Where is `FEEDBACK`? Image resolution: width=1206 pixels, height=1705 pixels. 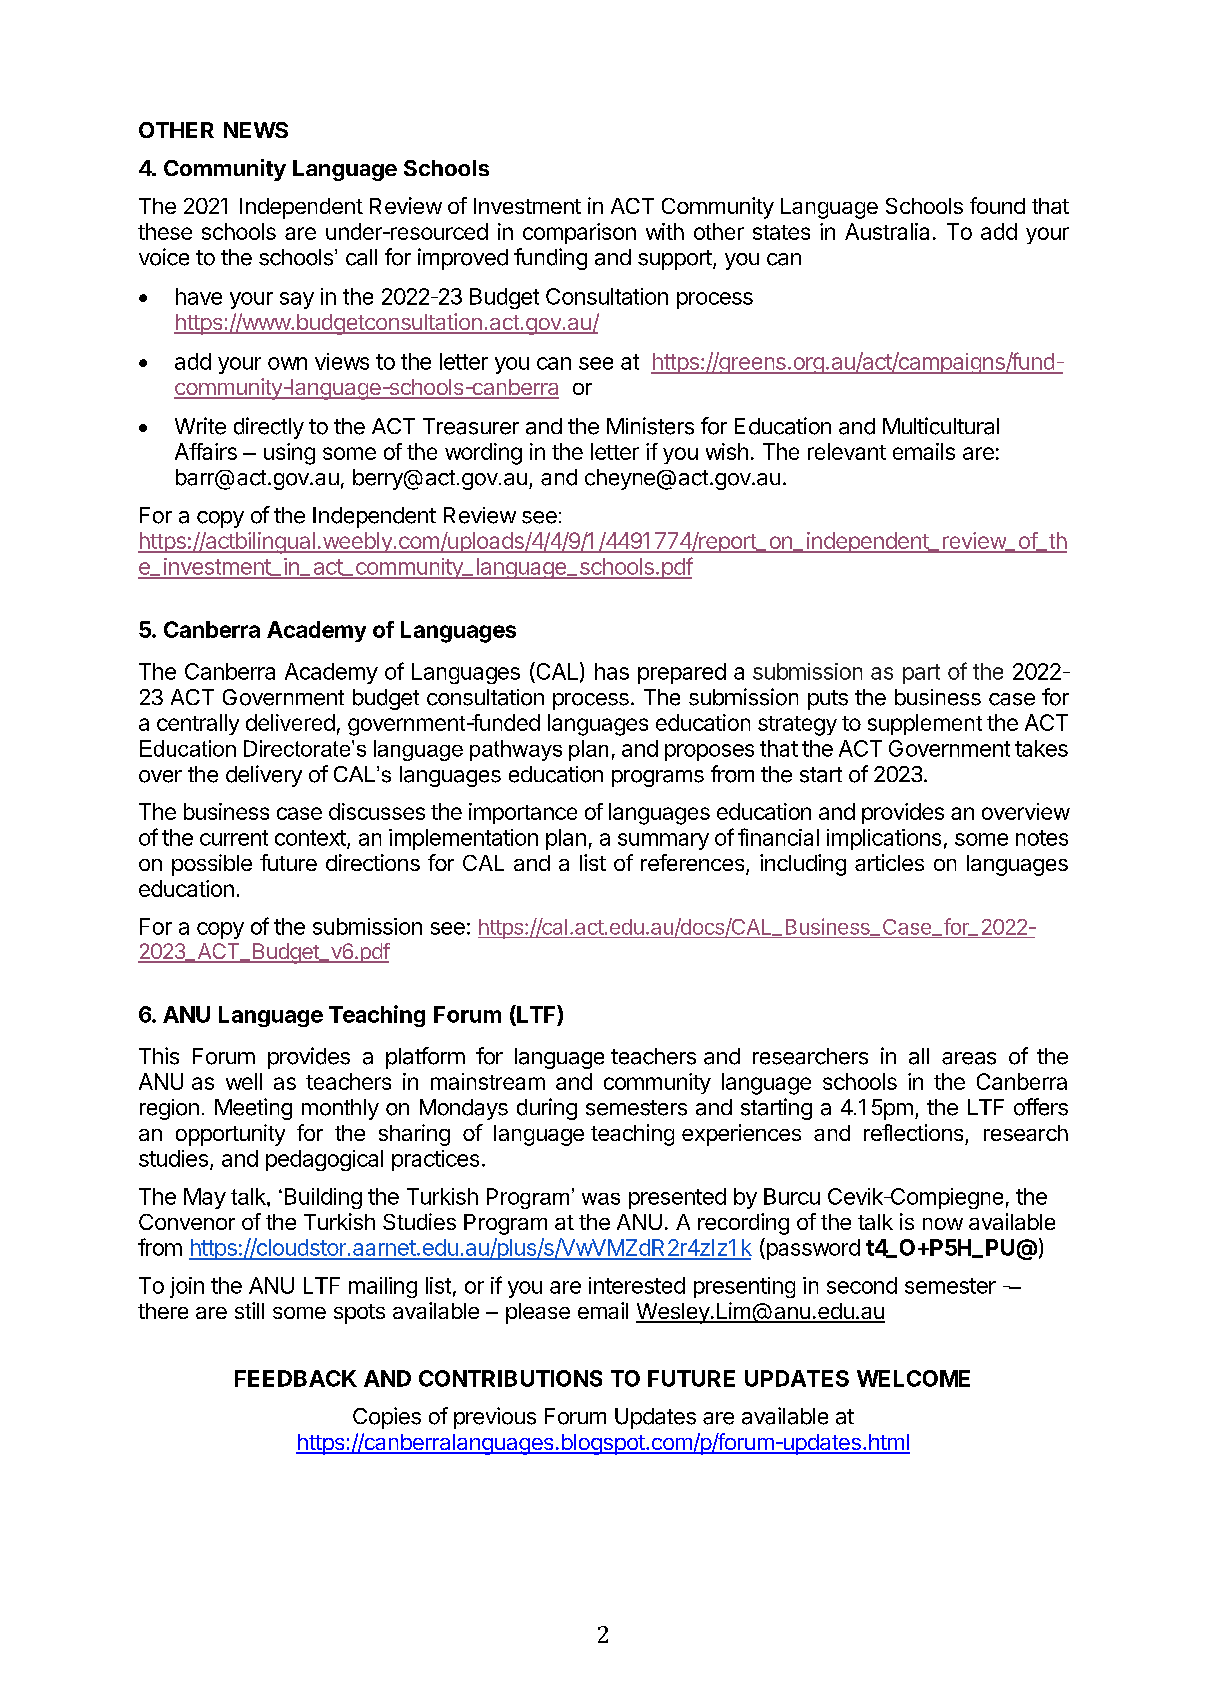
FEEDBACK is located at coordinates (296, 1378).
